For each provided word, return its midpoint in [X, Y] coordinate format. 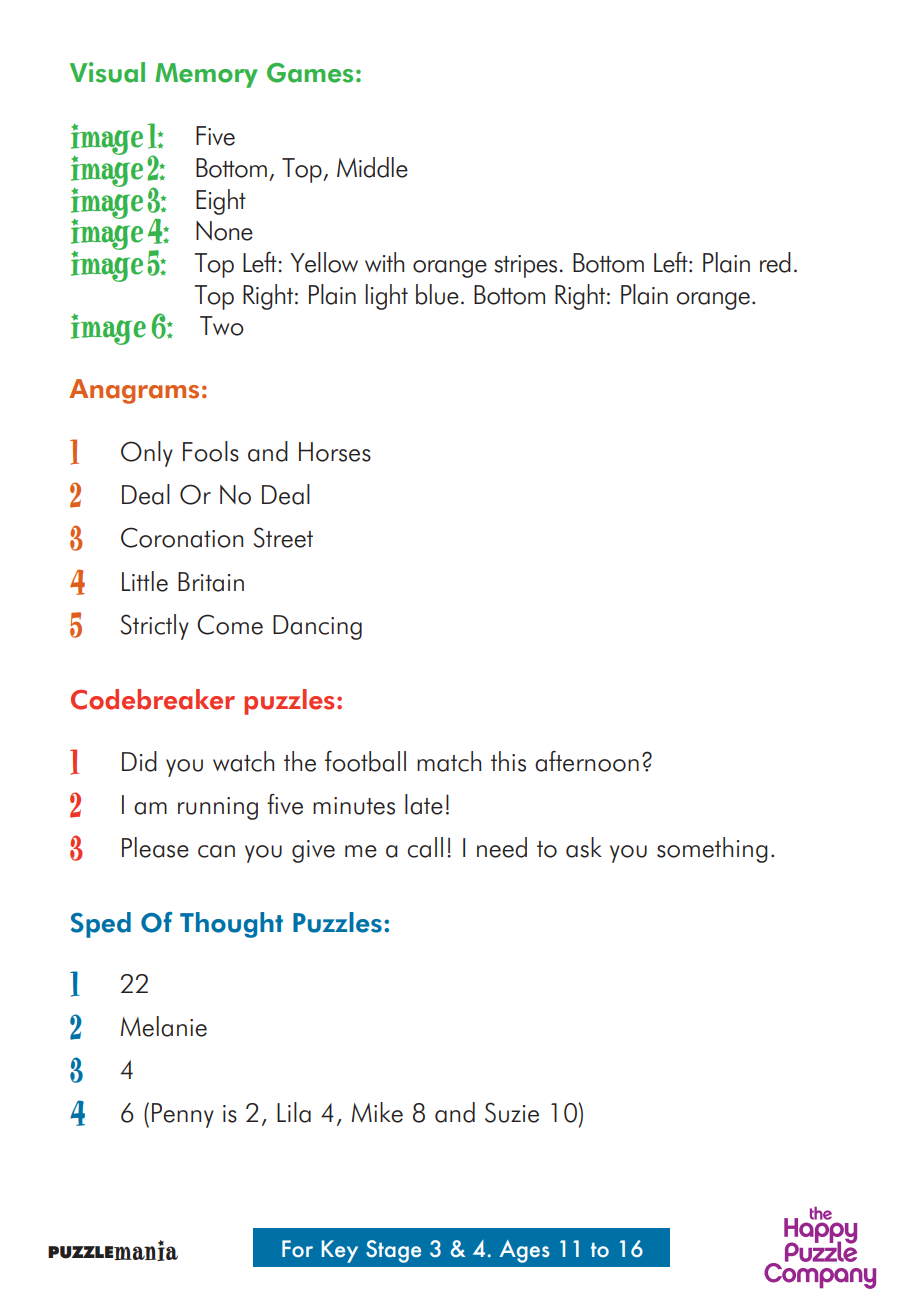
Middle [372, 167]
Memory [206, 75]
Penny [183, 1115]
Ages [525, 1251]
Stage [393, 1251]
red [775, 262]
